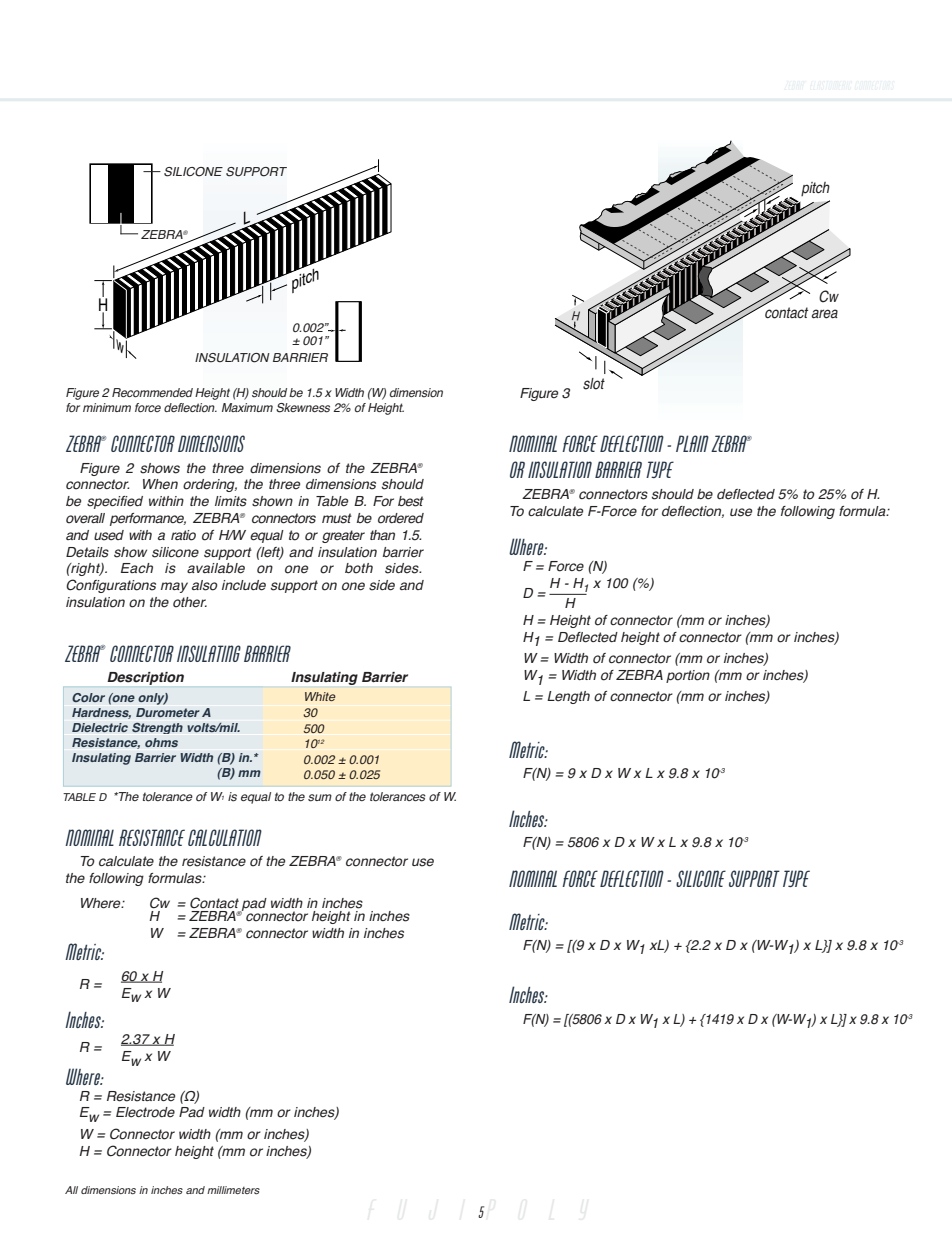 The image size is (952, 1233). Describe the element at coordinates (568, 697) in the screenshot. I see `Length` at that location.
